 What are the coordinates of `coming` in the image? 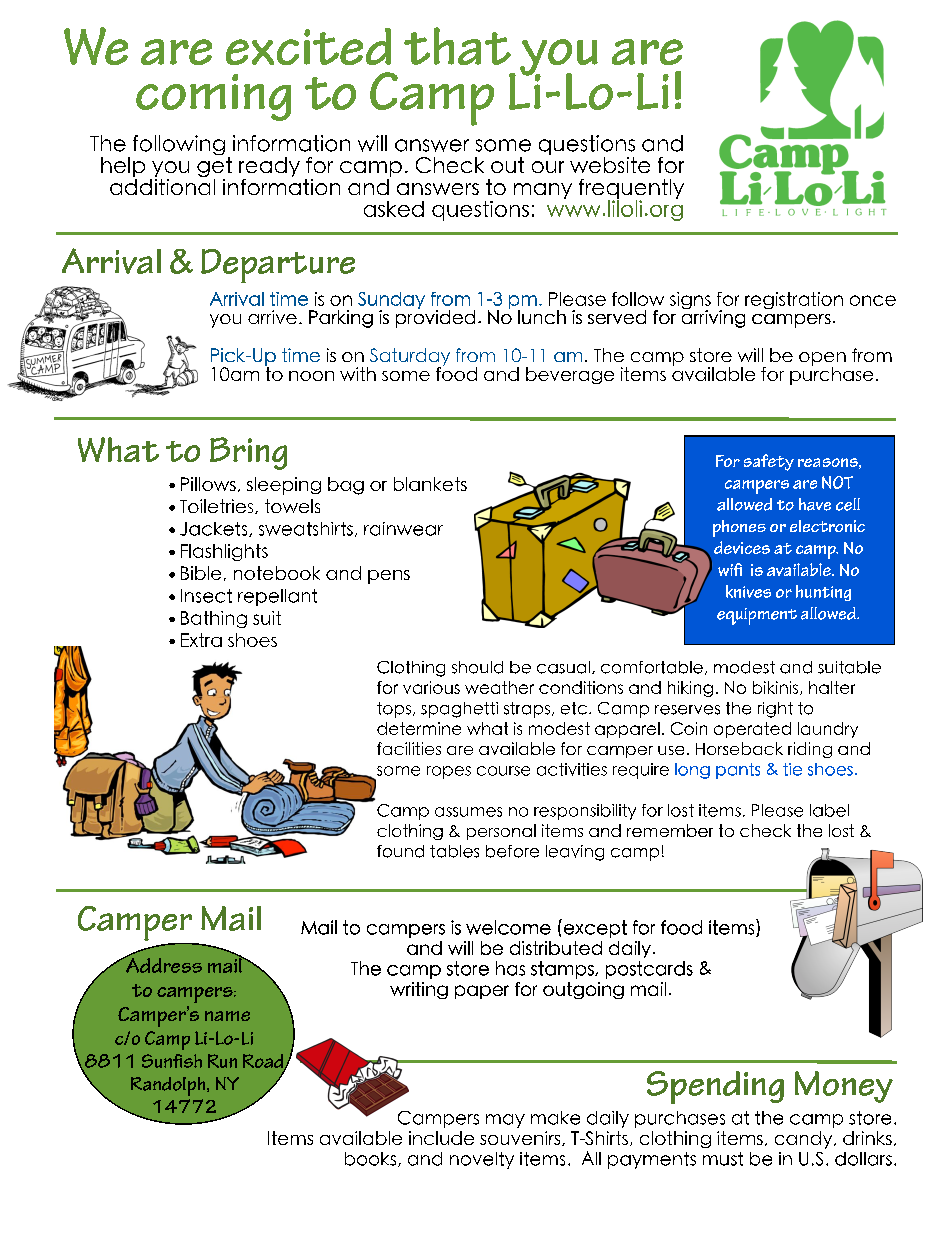 It's located at (213, 97).
